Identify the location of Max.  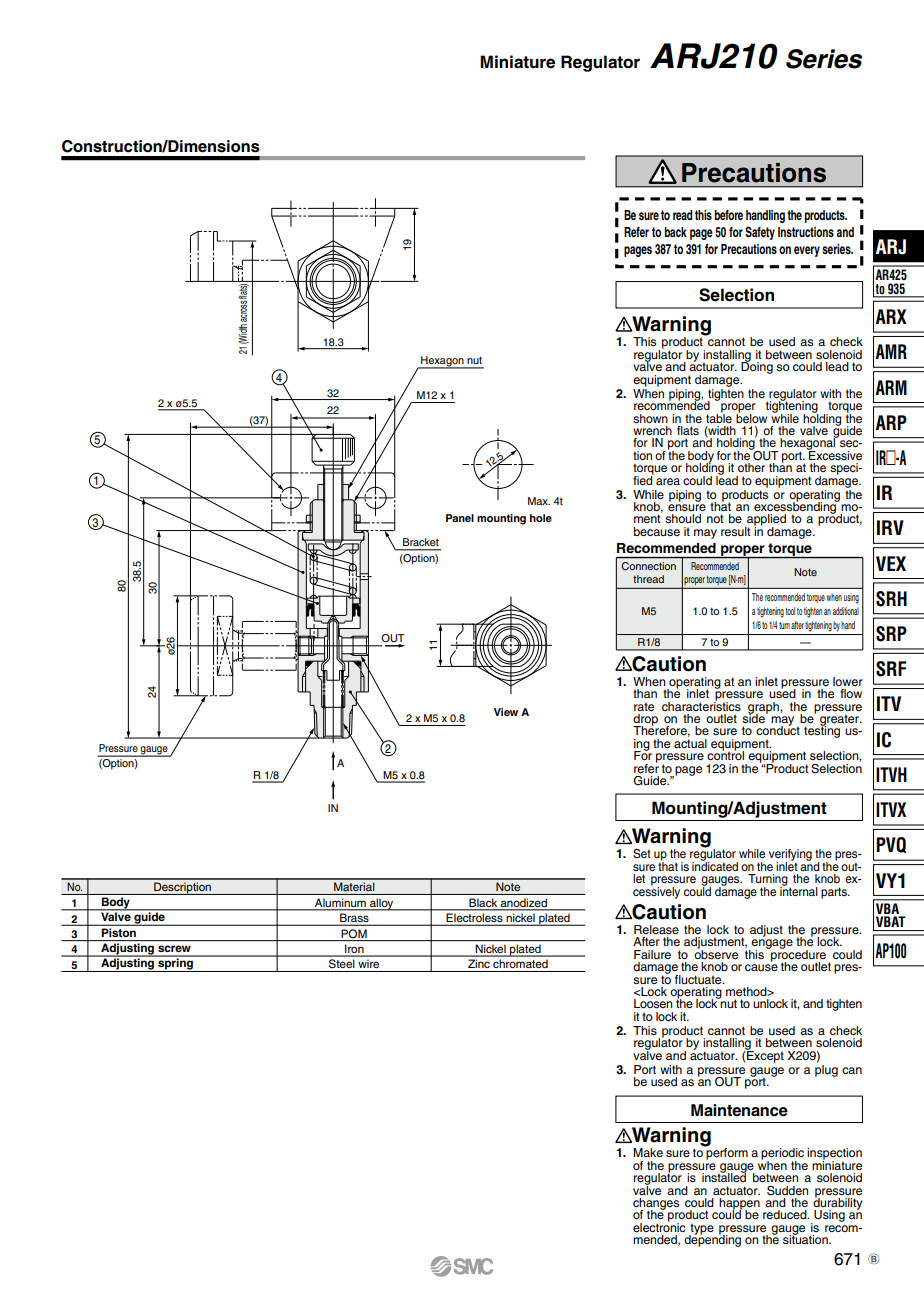
(539, 501).
